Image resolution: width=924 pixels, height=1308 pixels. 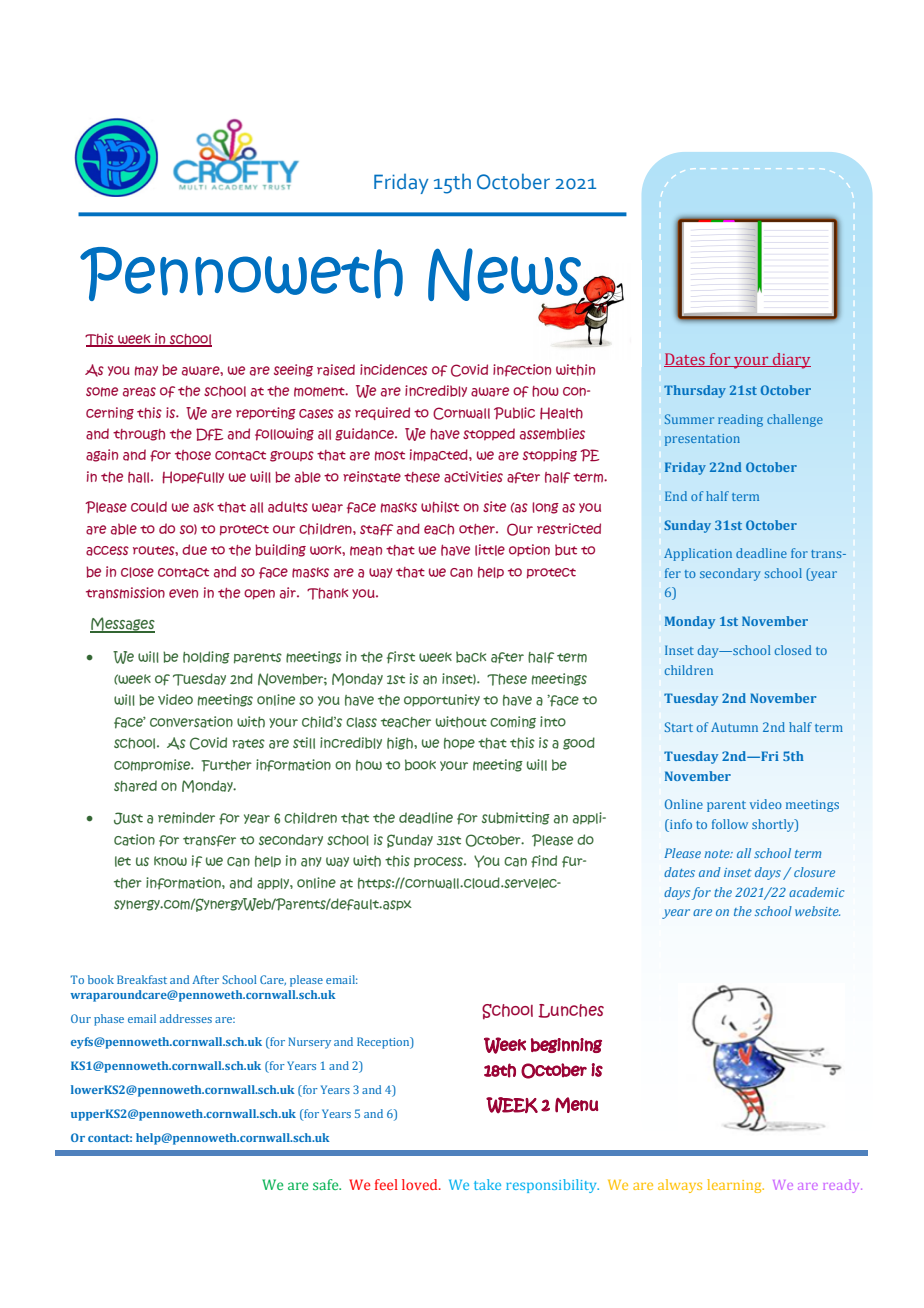 I want to click on safe, so click(x=327, y=1184).
